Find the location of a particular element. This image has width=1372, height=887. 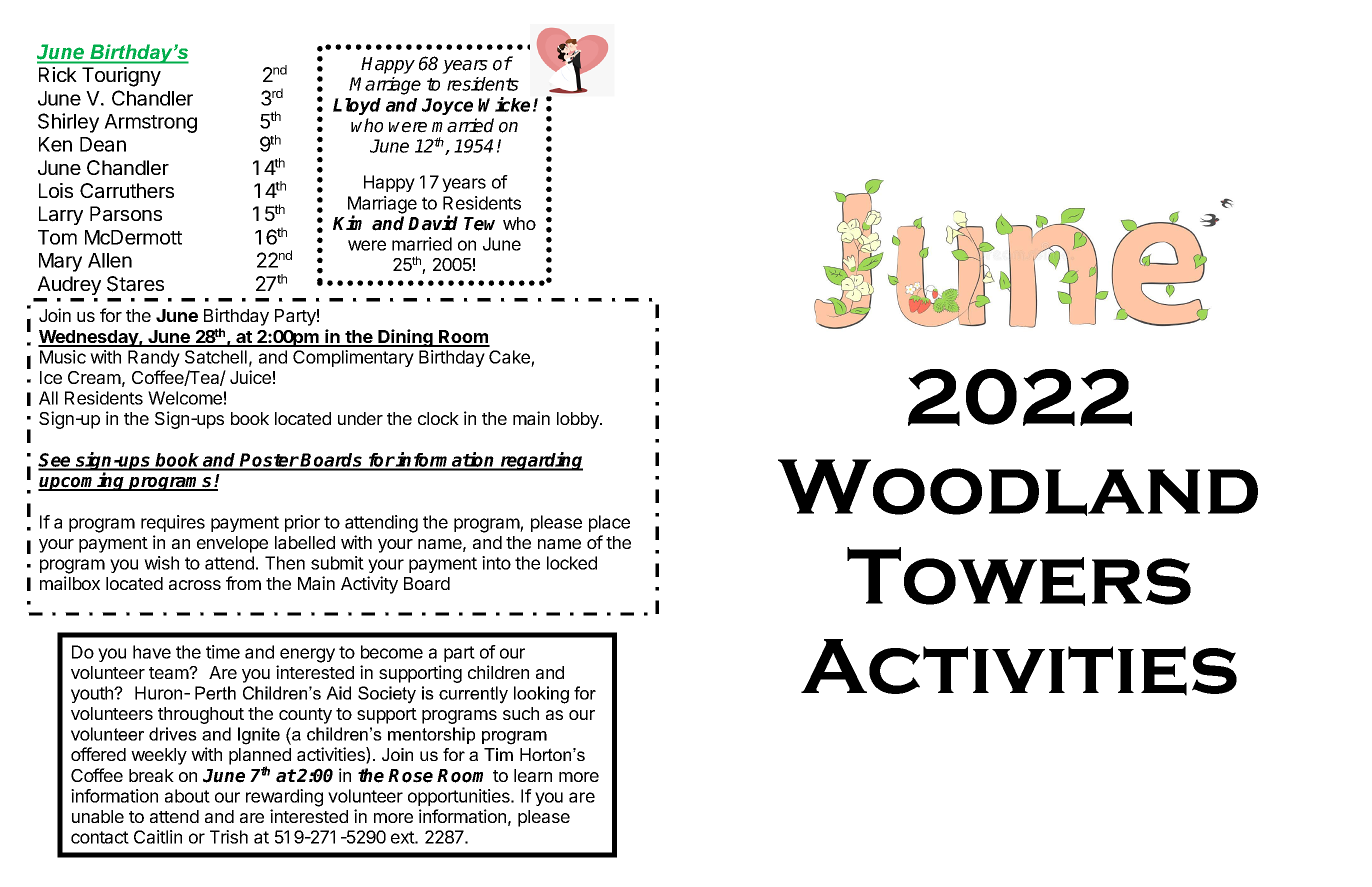

Towers is located at coordinates (1019, 576).
